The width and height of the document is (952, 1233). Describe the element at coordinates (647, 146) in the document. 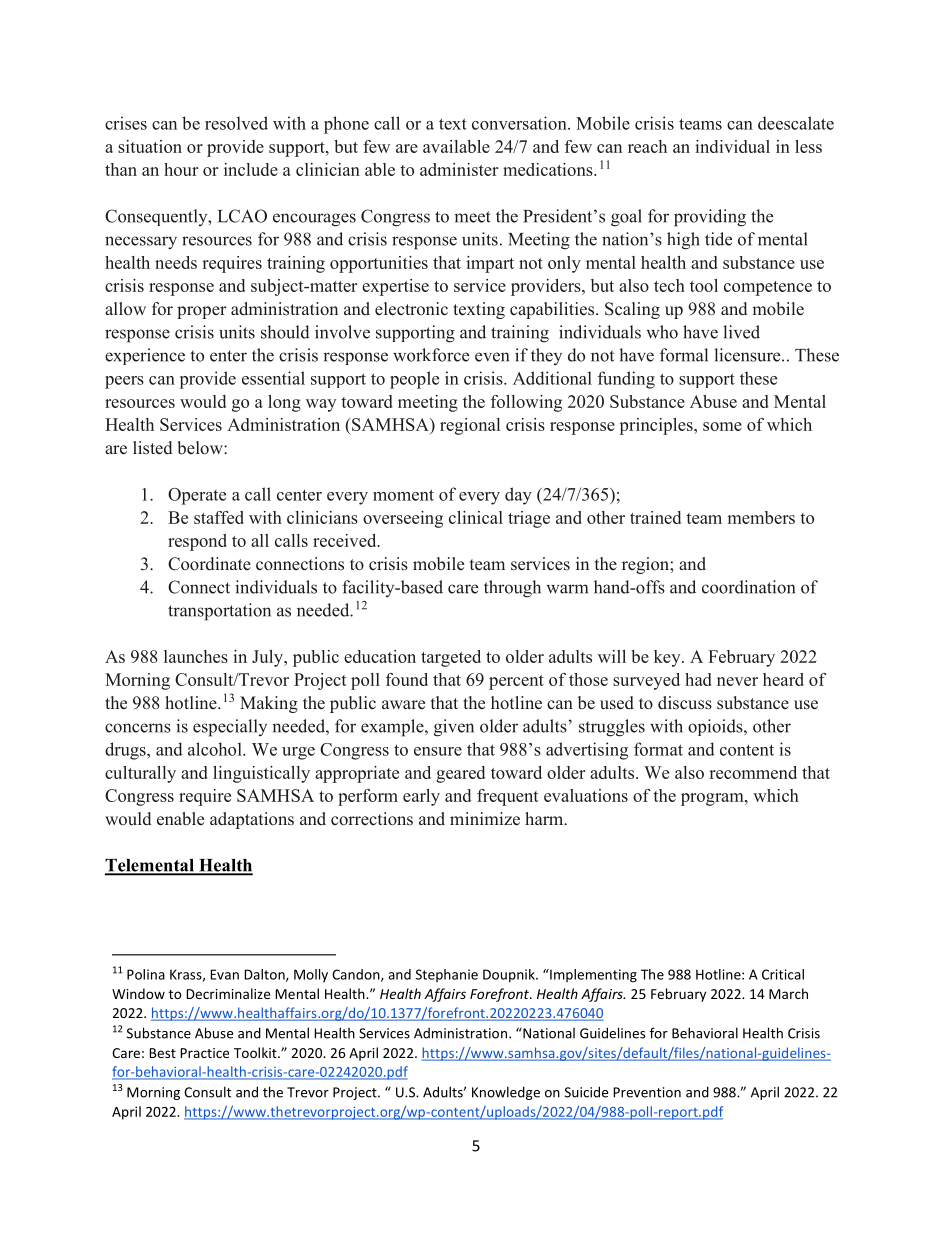

I see `reach` at that location.
